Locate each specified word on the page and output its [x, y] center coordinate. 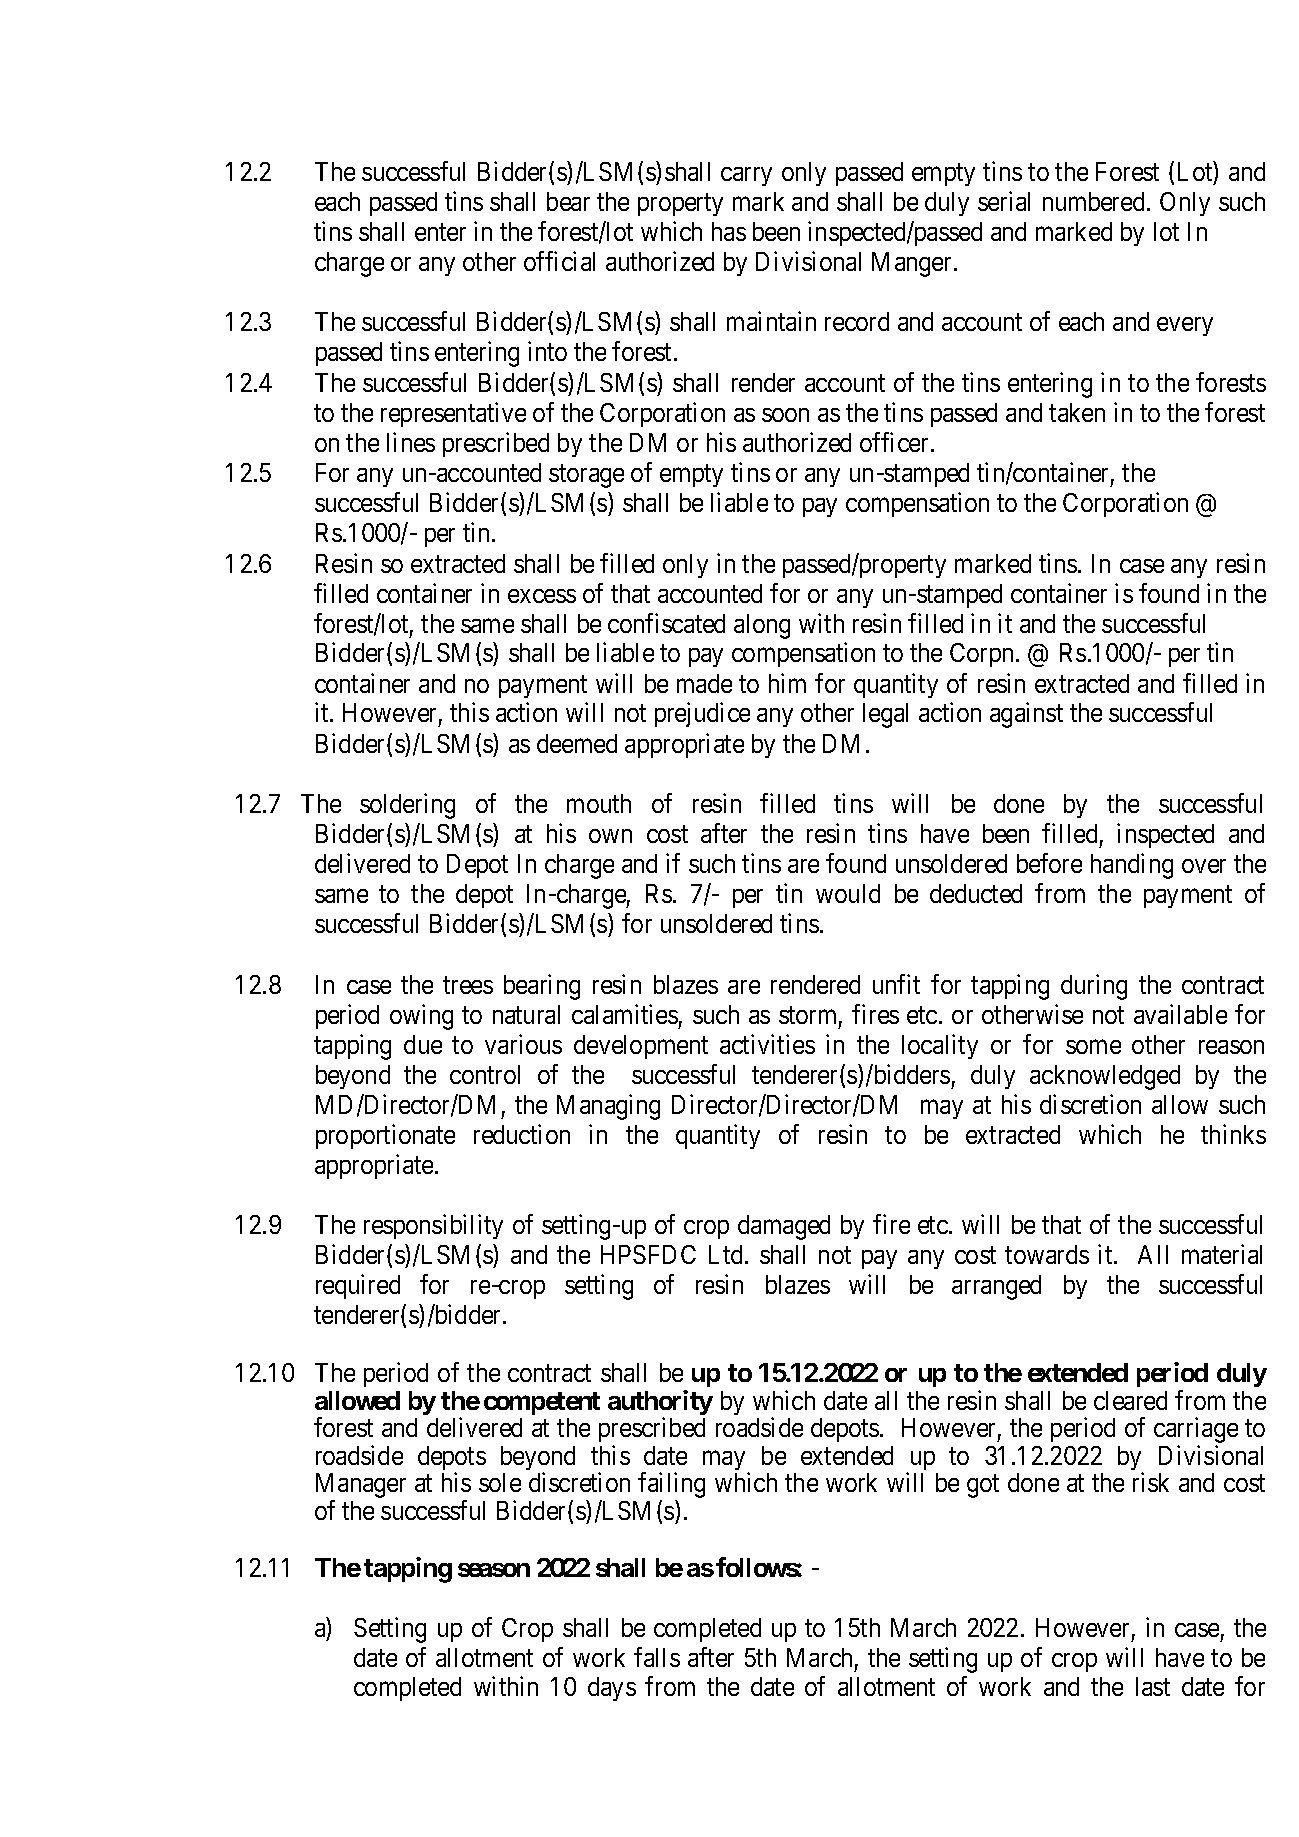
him [787, 683]
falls [657, 1657]
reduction [522, 1134]
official [559, 261]
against [1026, 715]
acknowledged [1105, 1077]
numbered [1093, 201]
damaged [784, 1227]
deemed [577, 743]
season [494, 1570]
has [729, 231]
